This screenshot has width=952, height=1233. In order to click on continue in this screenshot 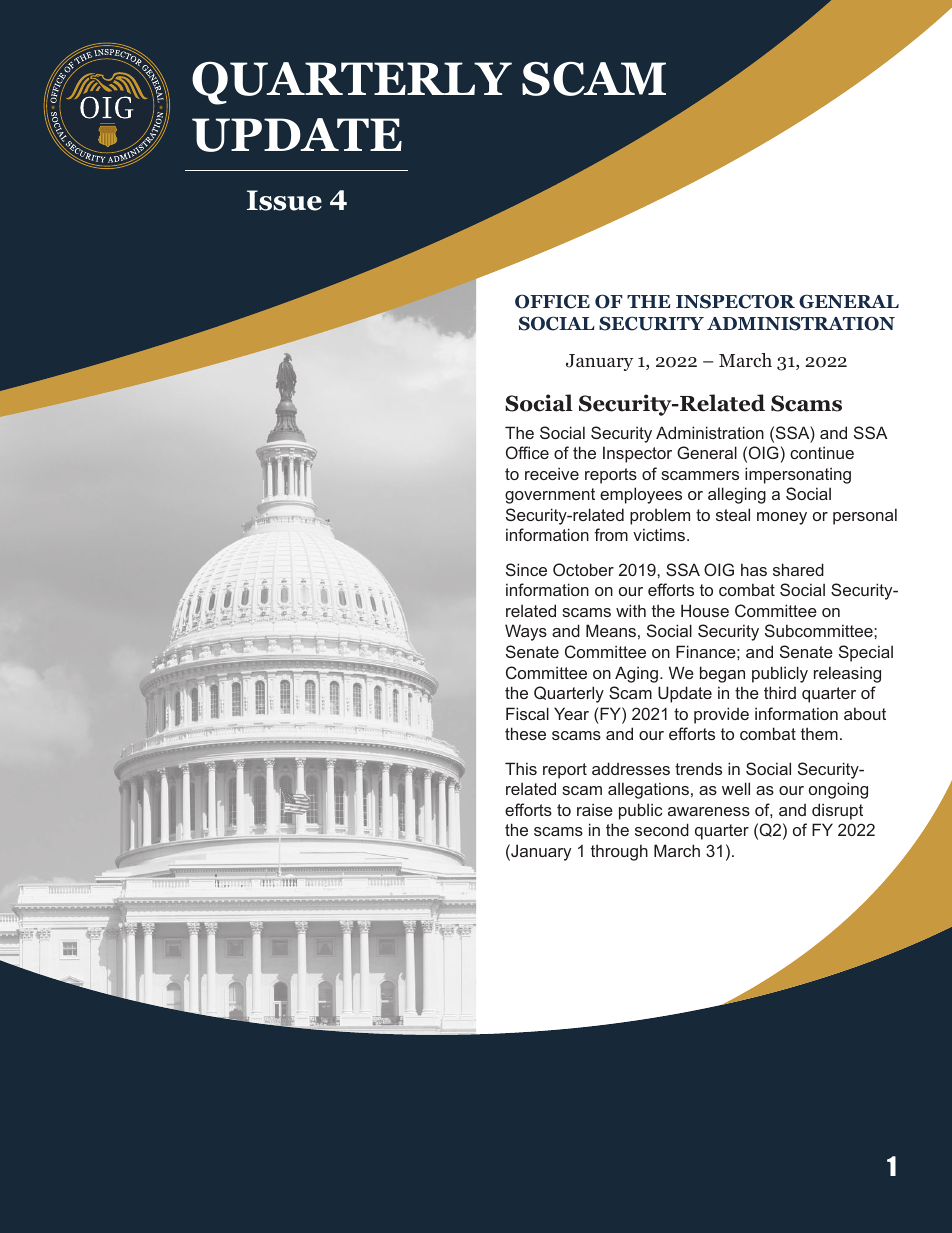, I will do `click(822, 452)`.
